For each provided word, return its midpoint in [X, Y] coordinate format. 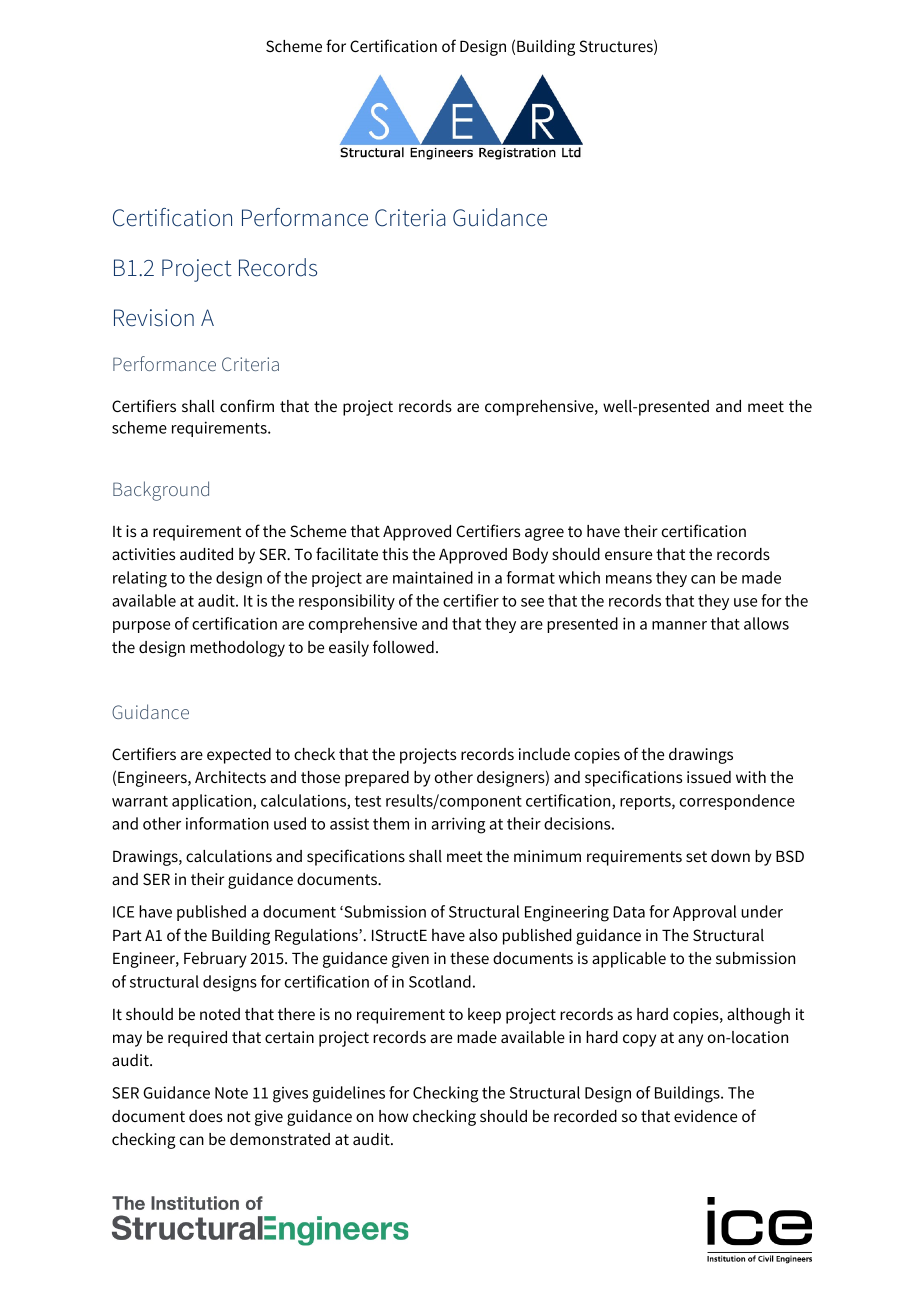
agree [544, 534]
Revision [154, 318]
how [393, 1116]
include [544, 754]
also [483, 935]
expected [239, 756]
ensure [628, 555]
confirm [247, 405]
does [206, 1116]
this [395, 554]
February [215, 960]
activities [143, 554]
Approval [704, 913]
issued [709, 777]
